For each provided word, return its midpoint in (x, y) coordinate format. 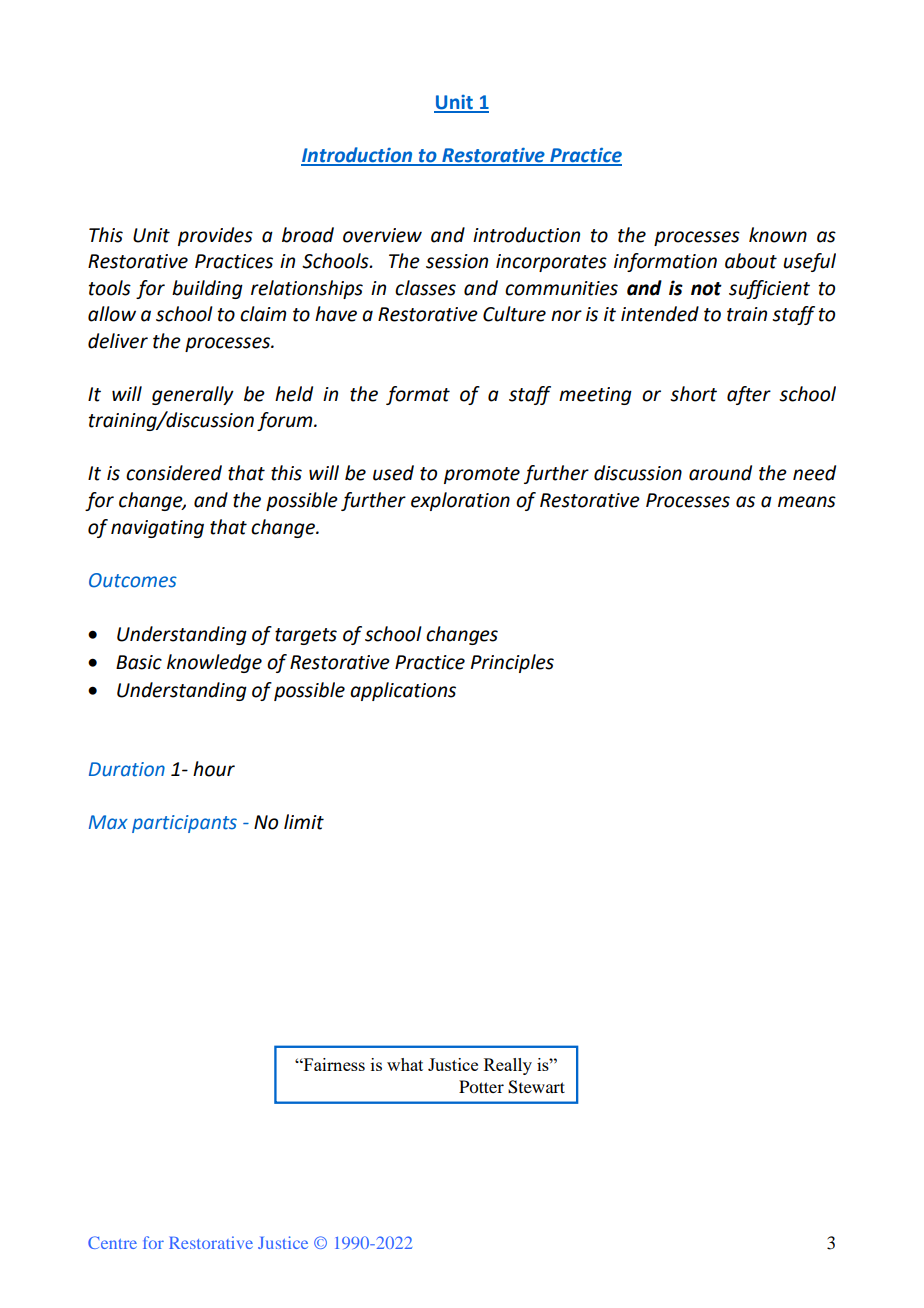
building (207, 289)
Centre (112, 1242)
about (751, 261)
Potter (481, 1086)
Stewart (536, 1087)
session (457, 261)
